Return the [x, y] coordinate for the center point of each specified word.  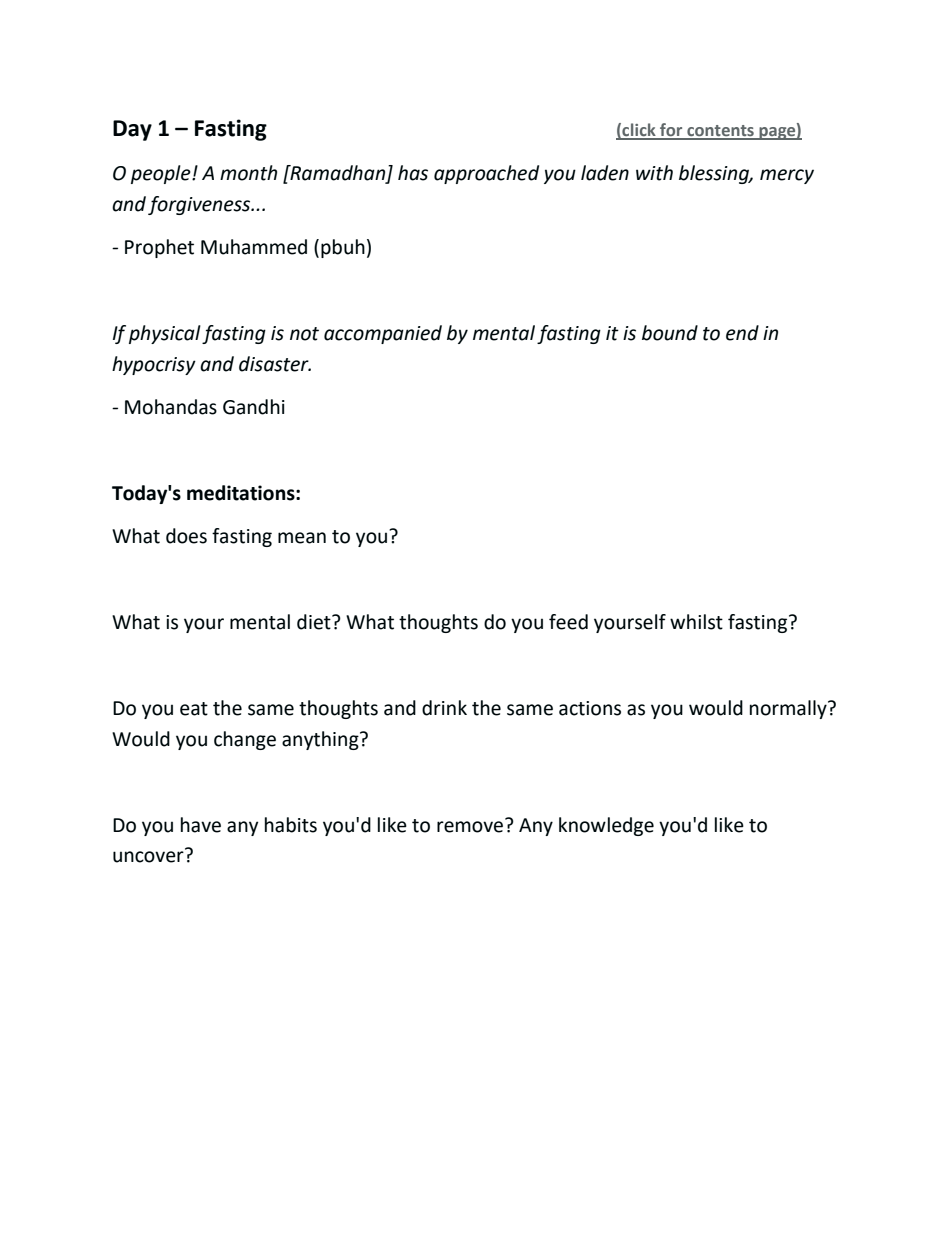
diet [315, 622]
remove [471, 826]
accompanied [383, 334]
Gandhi [254, 407]
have [201, 825]
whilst [696, 622]
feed [568, 622]
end [742, 333]
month [248, 173]
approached [486, 174]
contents [720, 132]
